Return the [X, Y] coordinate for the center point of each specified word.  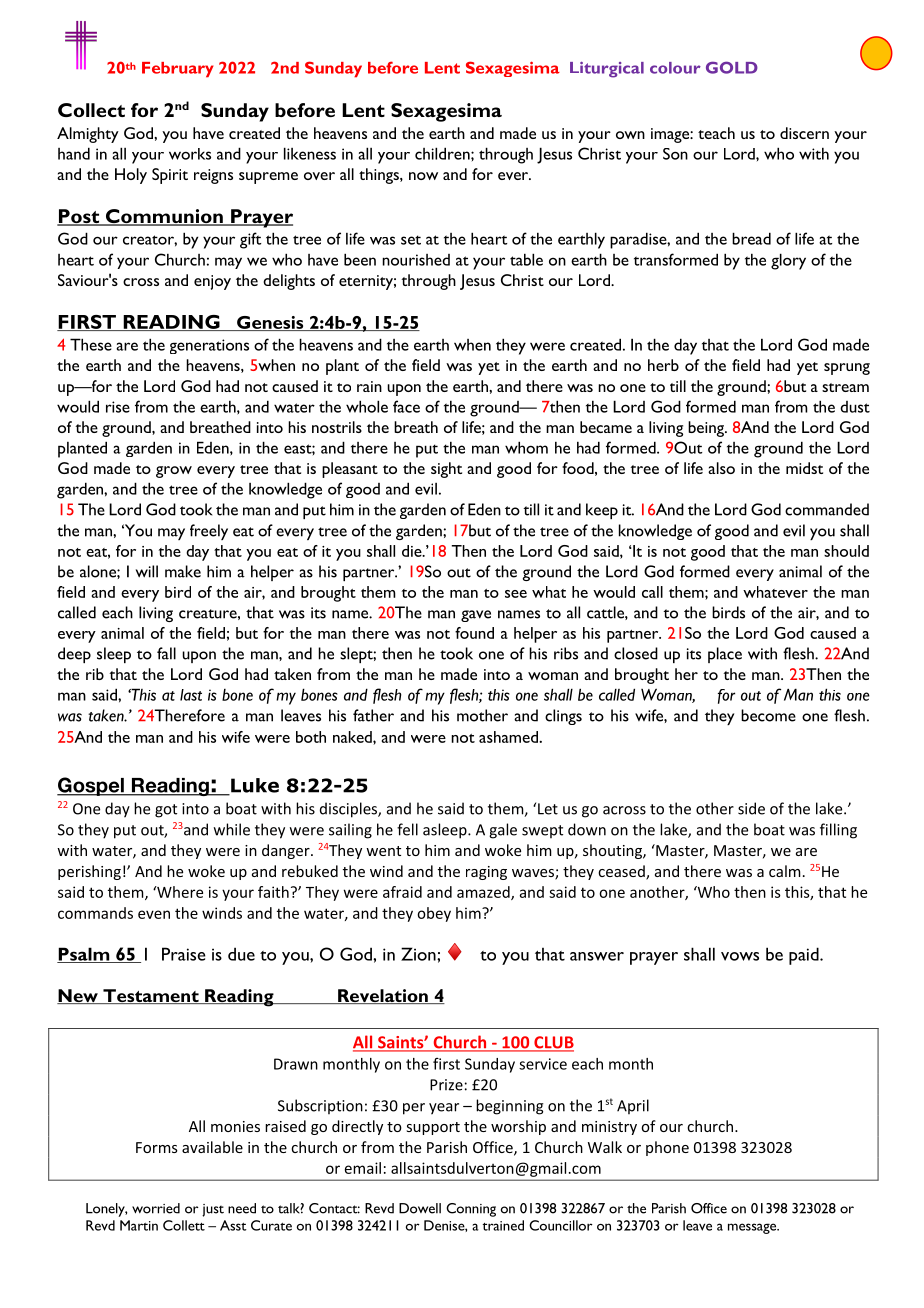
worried [156, 1208]
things [380, 176]
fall [166, 653]
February [178, 70]
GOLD [732, 67]
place [725, 655]
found [474, 633]
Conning [471, 1210]
